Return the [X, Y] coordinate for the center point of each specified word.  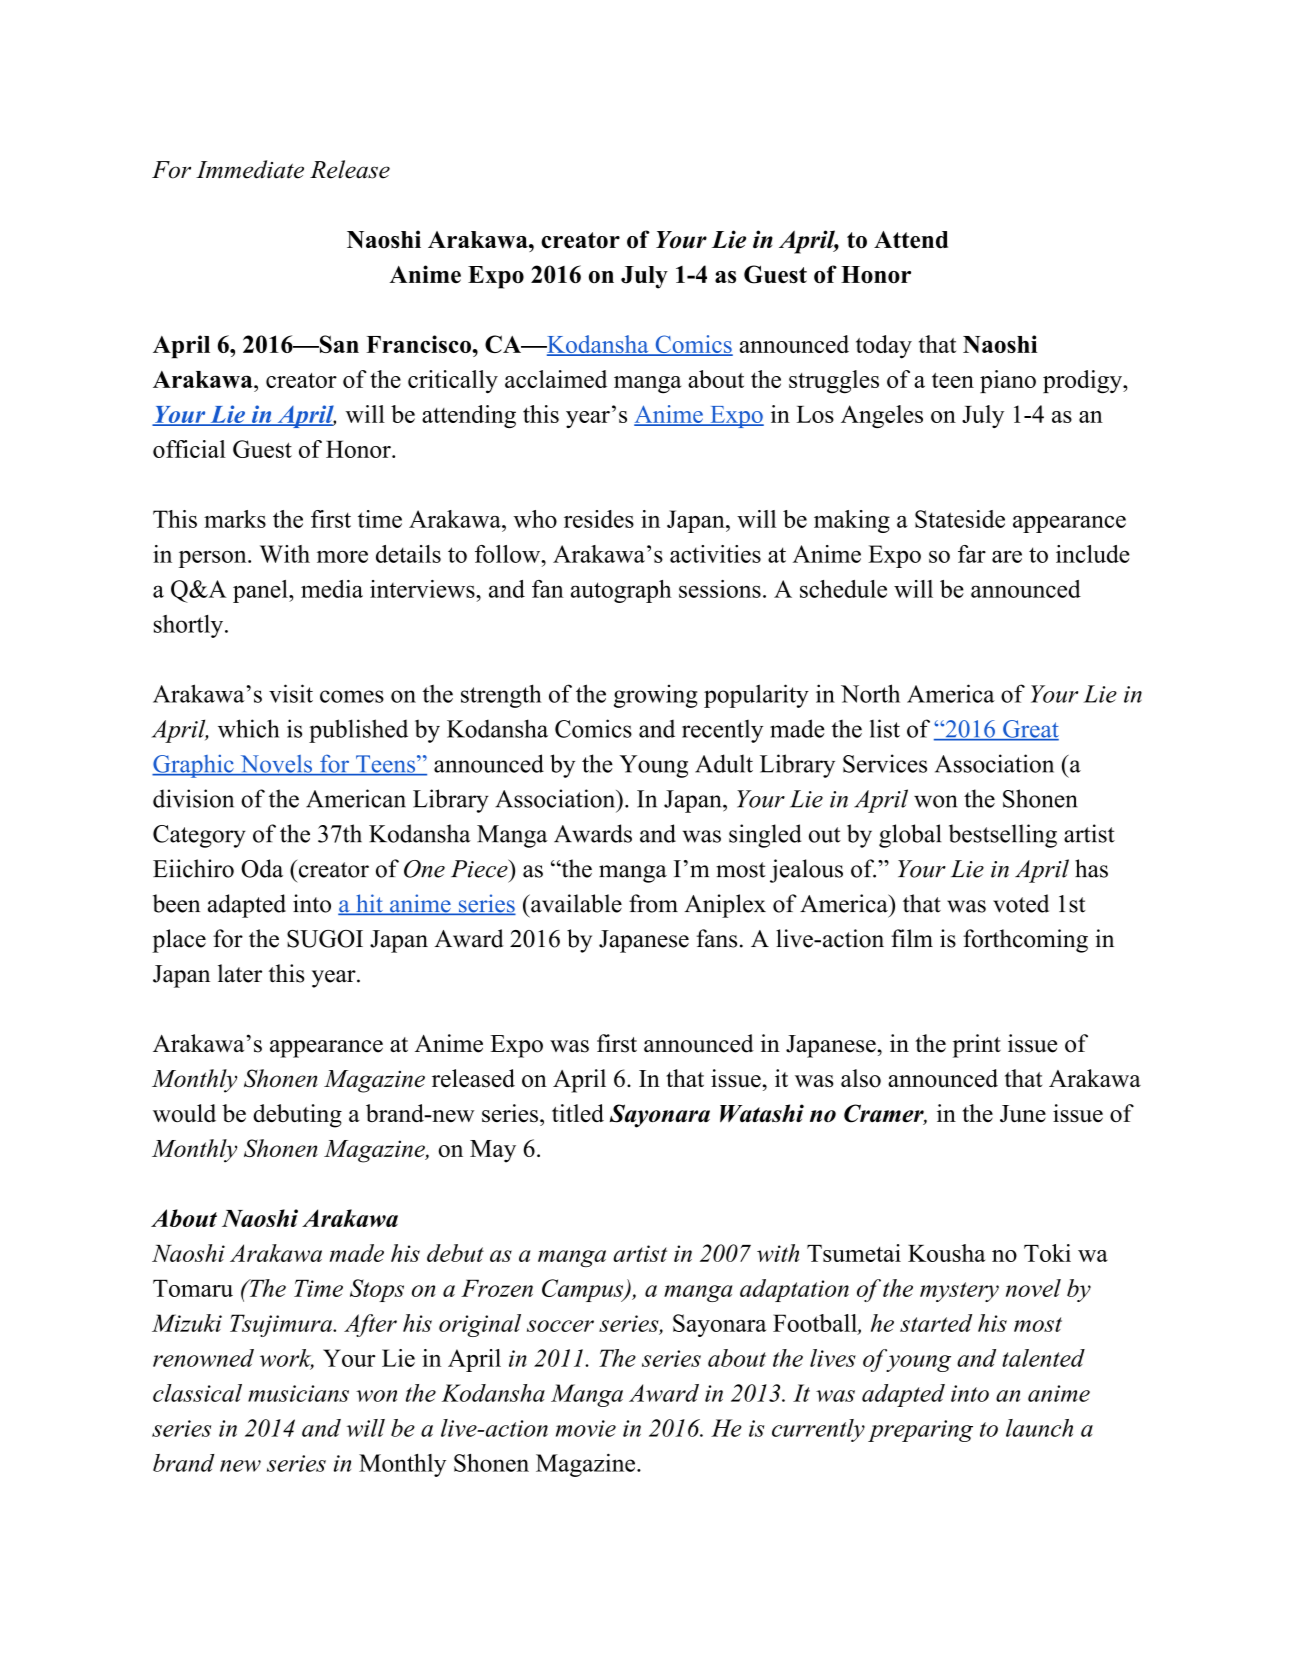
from [653, 903]
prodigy [1083, 382]
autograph [621, 591]
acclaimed [556, 379]
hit [369, 904]
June [1023, 1114]
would [184, 1113]
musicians [298, 1393]
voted [1021, 903]
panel [261, 591]
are [1007, 556]
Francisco [419, 344]
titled [578, 1113]
